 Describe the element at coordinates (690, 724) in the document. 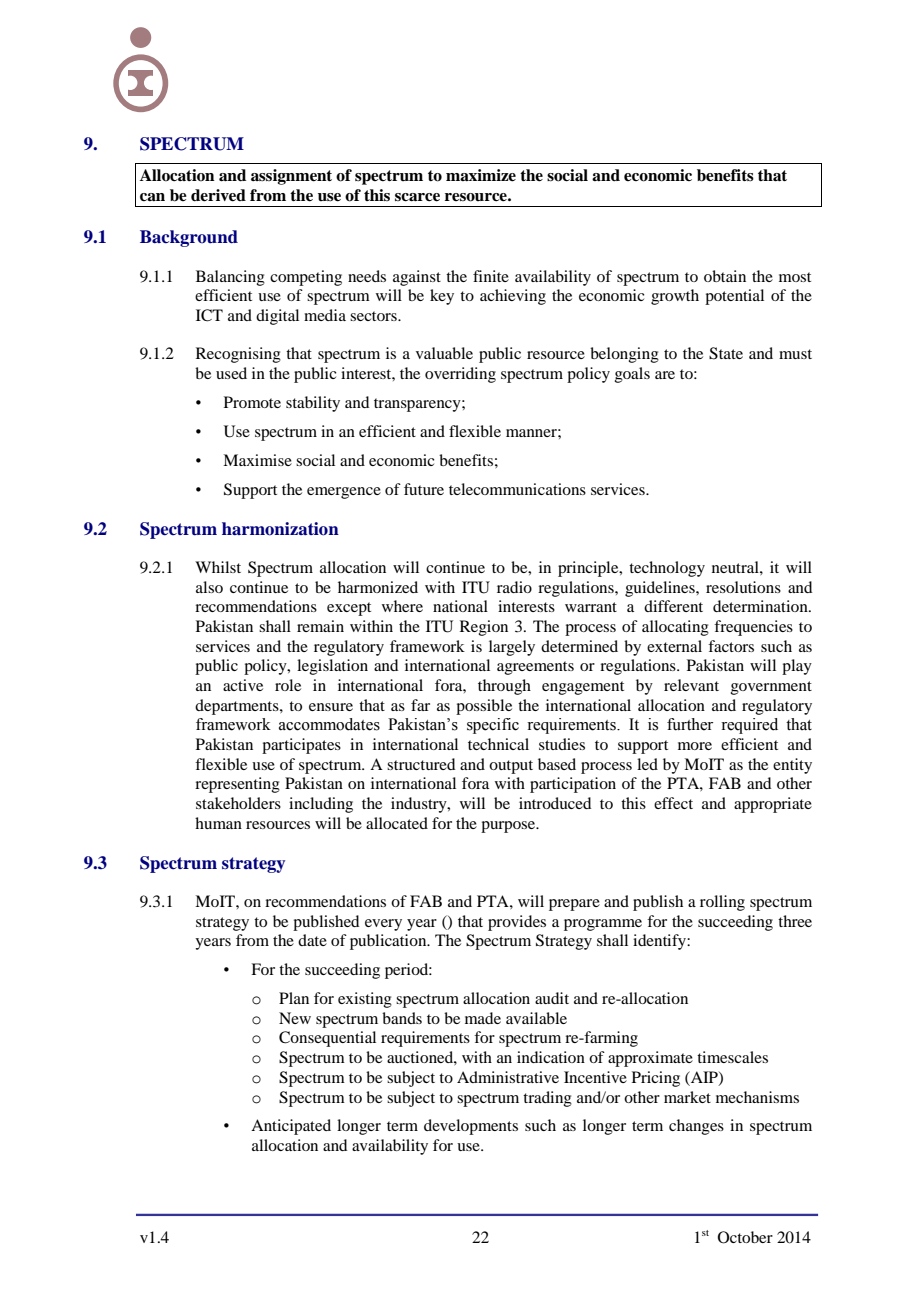

I see `further` at that location.
